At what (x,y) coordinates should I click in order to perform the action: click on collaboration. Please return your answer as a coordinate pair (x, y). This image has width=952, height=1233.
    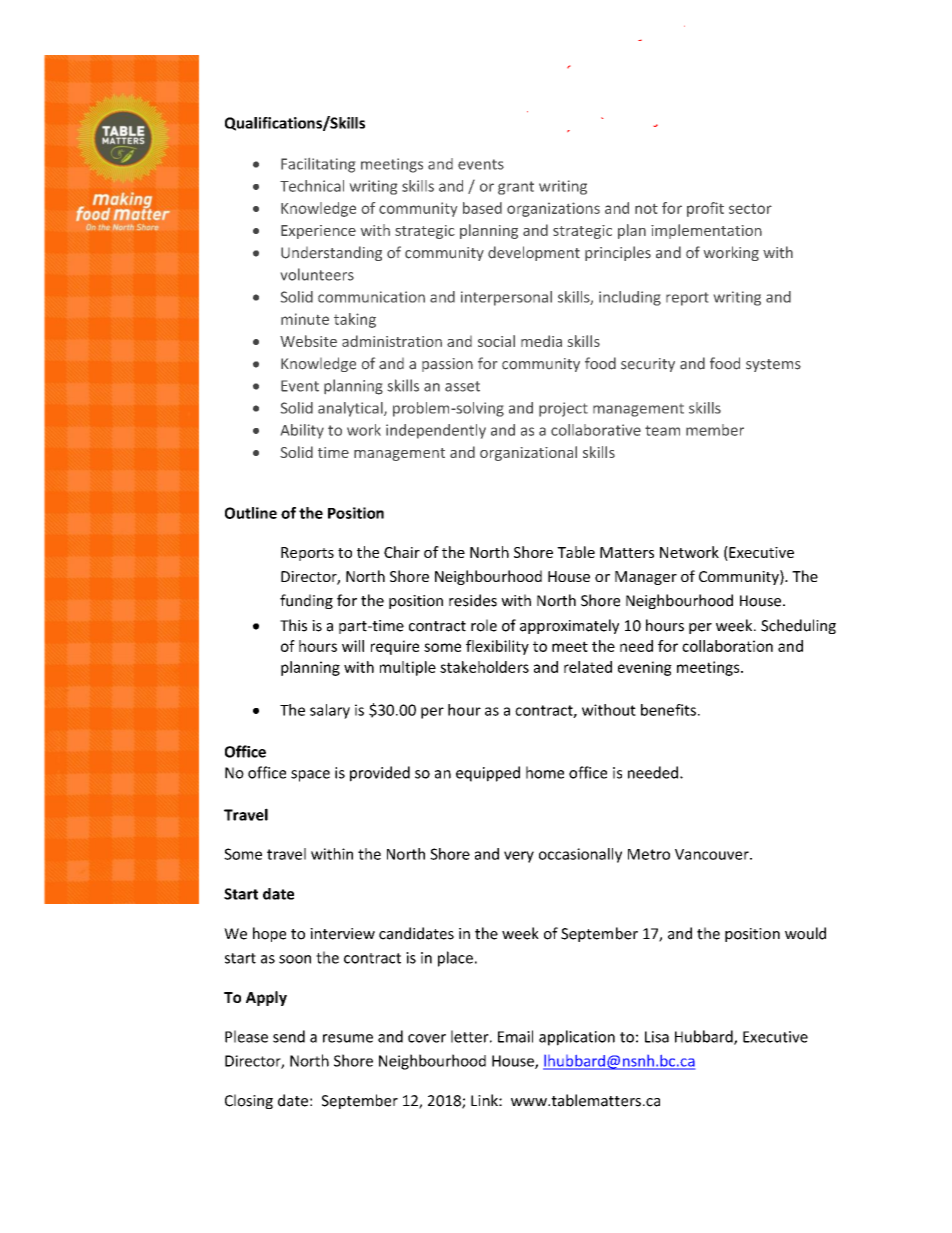
    Looking at the image, I should click on (727, 646).
